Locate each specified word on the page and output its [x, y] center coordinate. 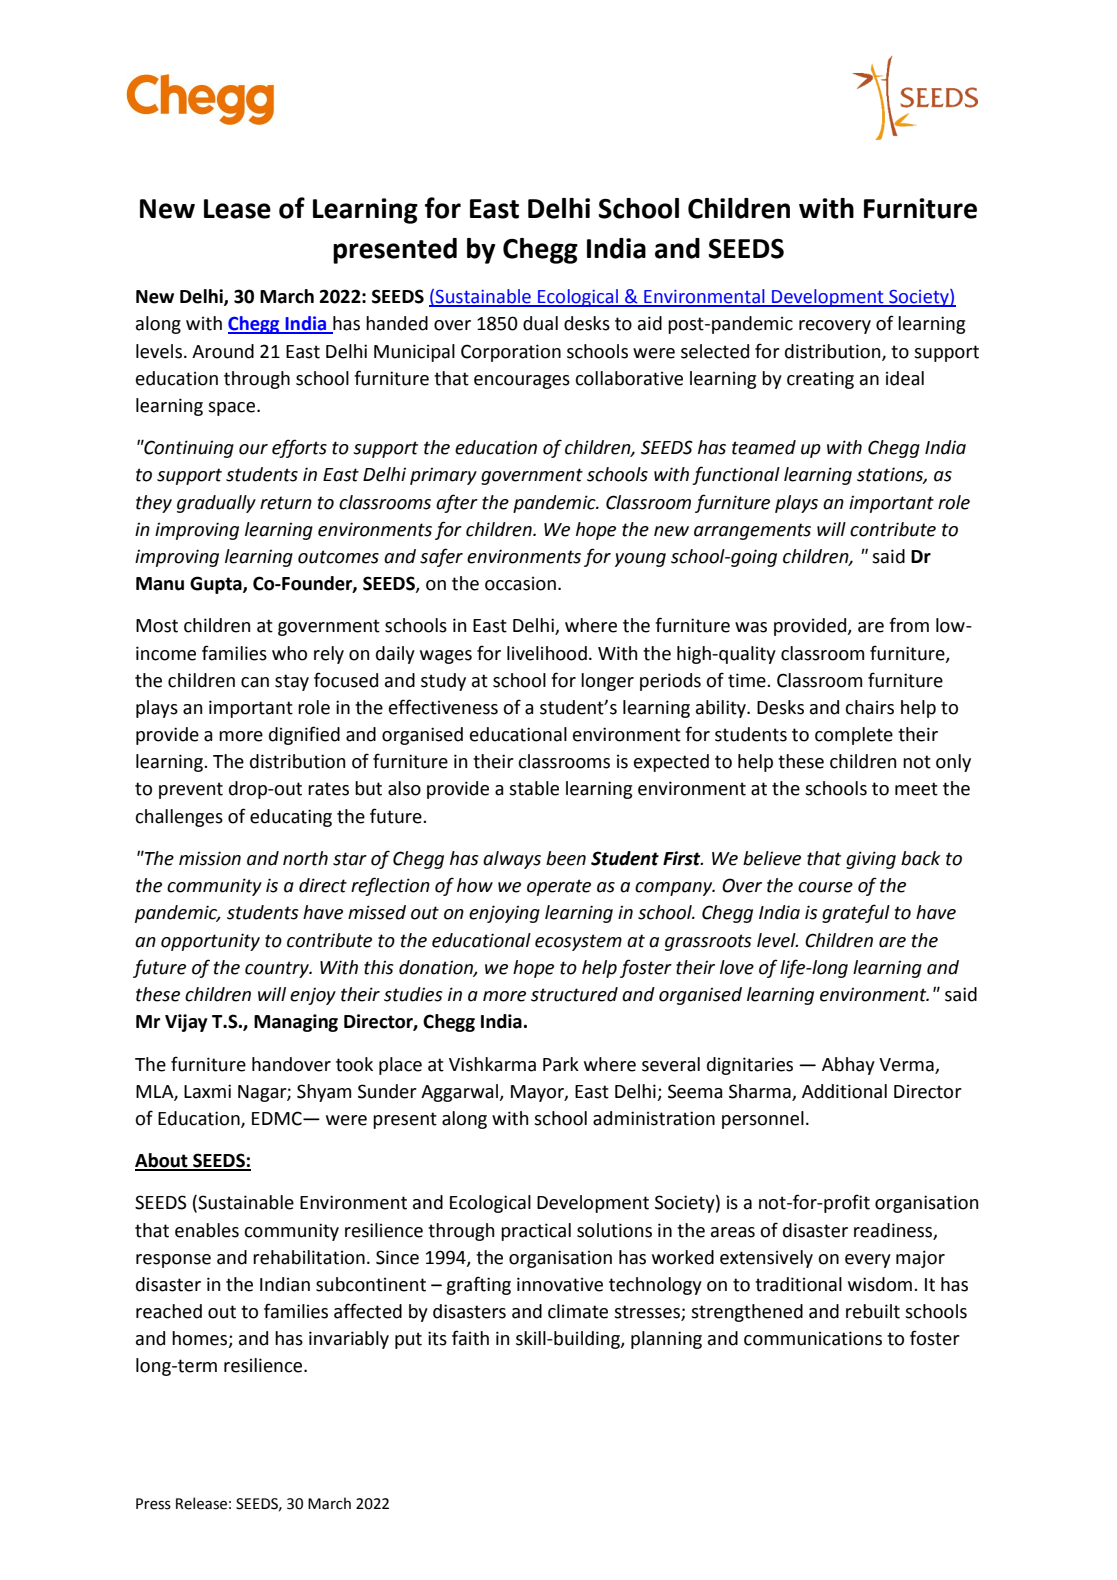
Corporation [511, 353]
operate [559, 887]
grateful [856, 913]
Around [223, 351]
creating [820, 380]
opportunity [210, 942]
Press [153, 1504]
